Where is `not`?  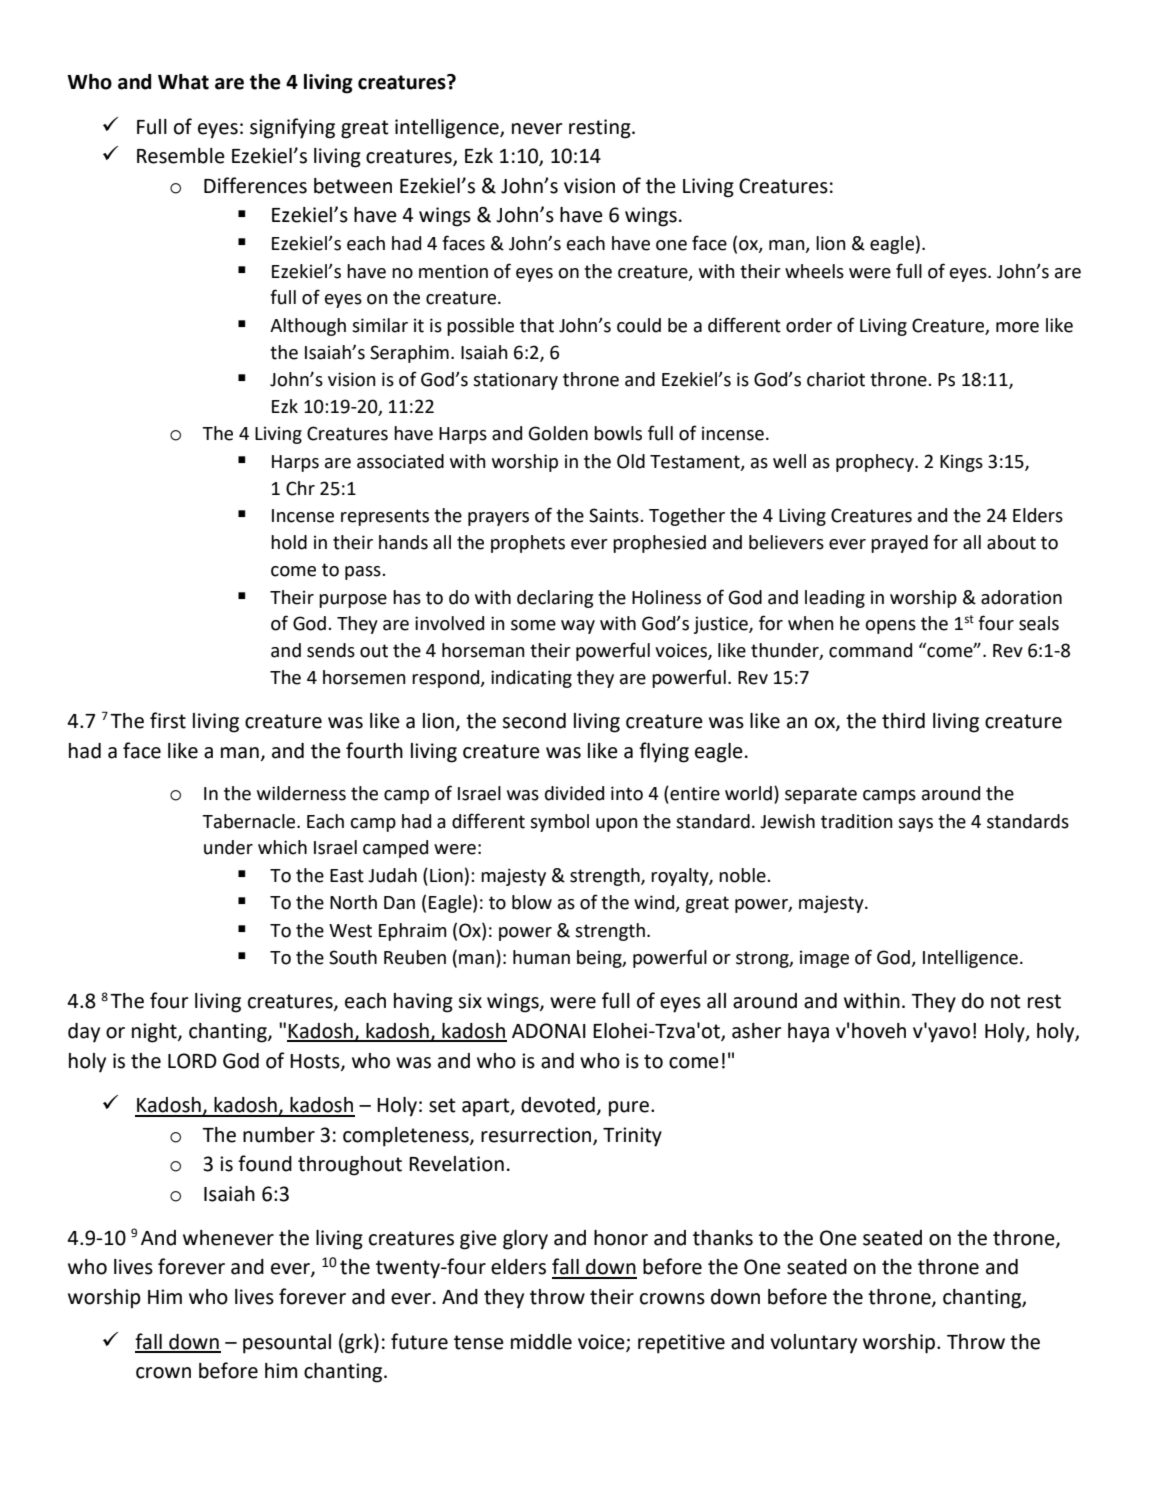 not is located at coordinates (1006, 1001).
